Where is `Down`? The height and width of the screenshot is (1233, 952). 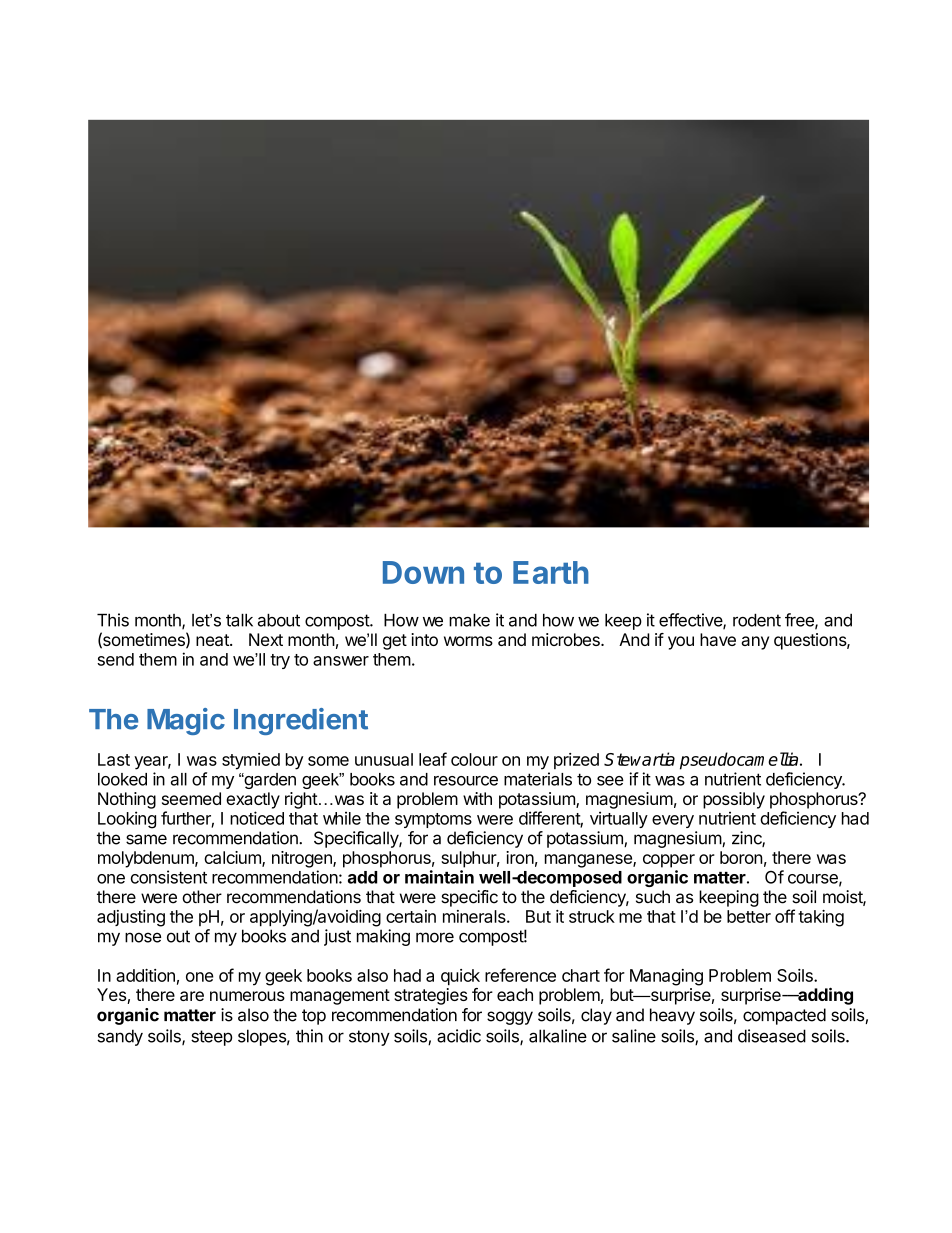 Down is located at coordinates (423, 572).
